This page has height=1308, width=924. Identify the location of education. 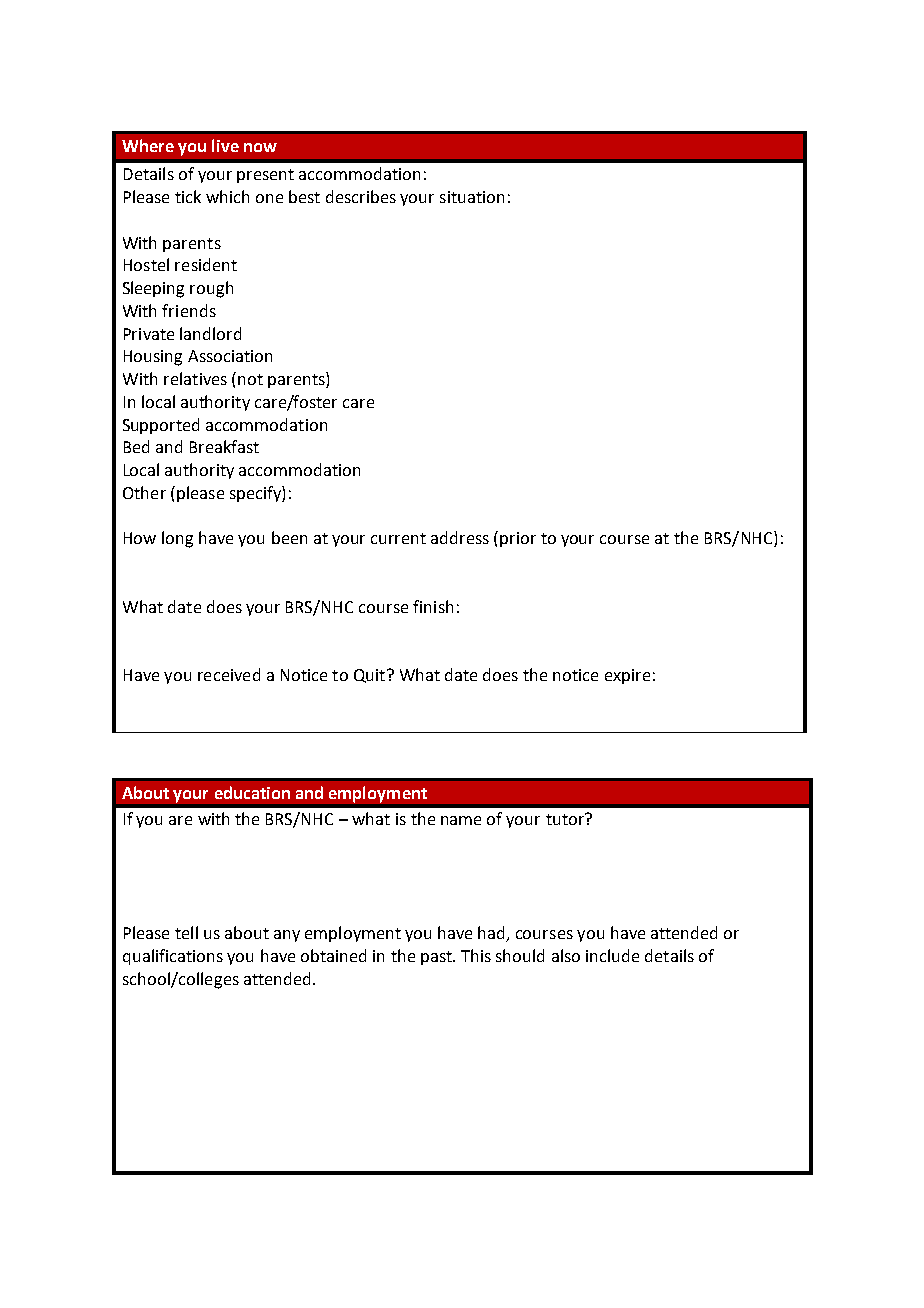
(252, 792).
